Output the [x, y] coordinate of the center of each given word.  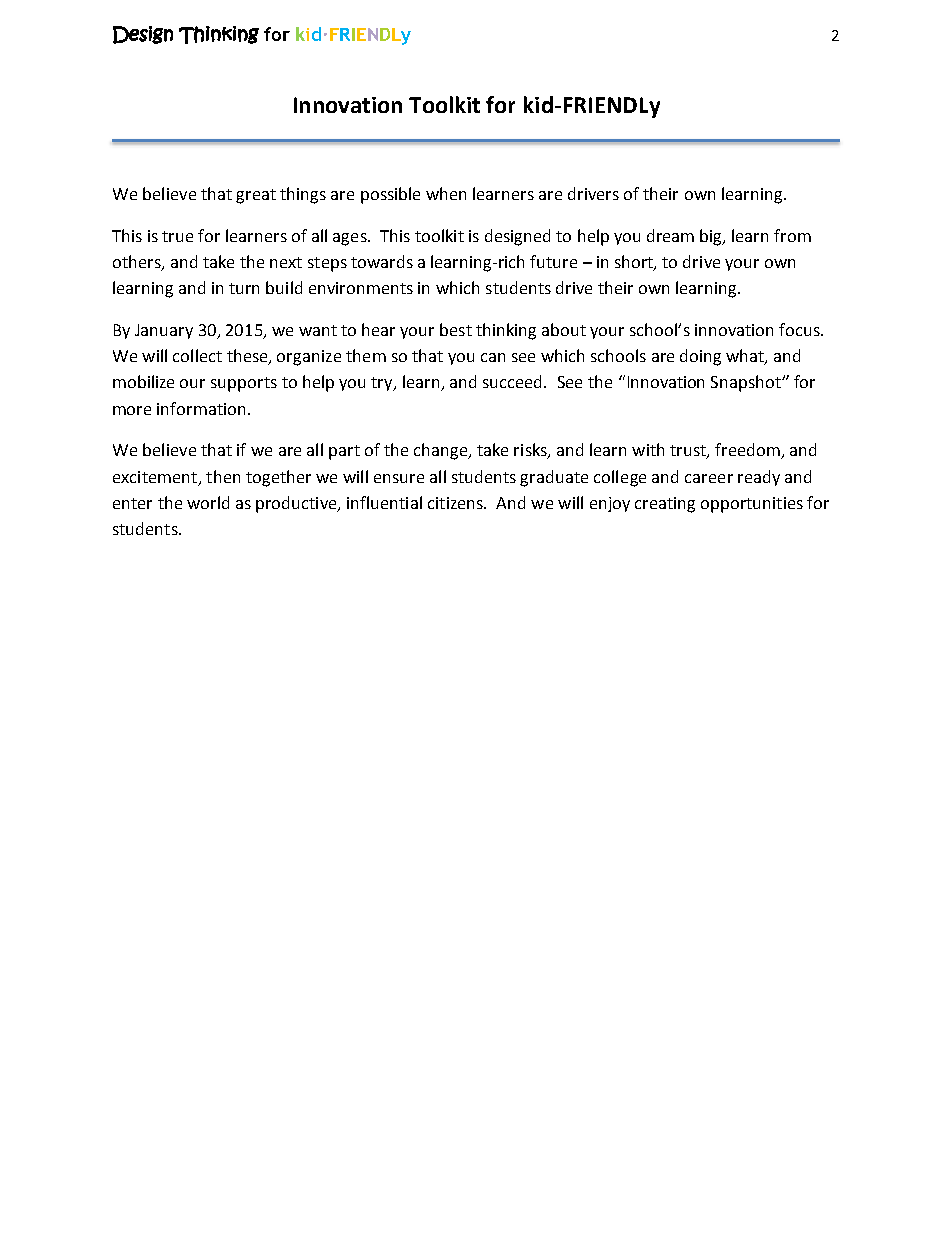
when [446, 193]
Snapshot [747, 383]
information [201, 408]
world [208, 502]
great [256, 196]
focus [800, 329]
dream [670, 235]
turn [244, 288]
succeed [512, 381]
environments [361, 288]
